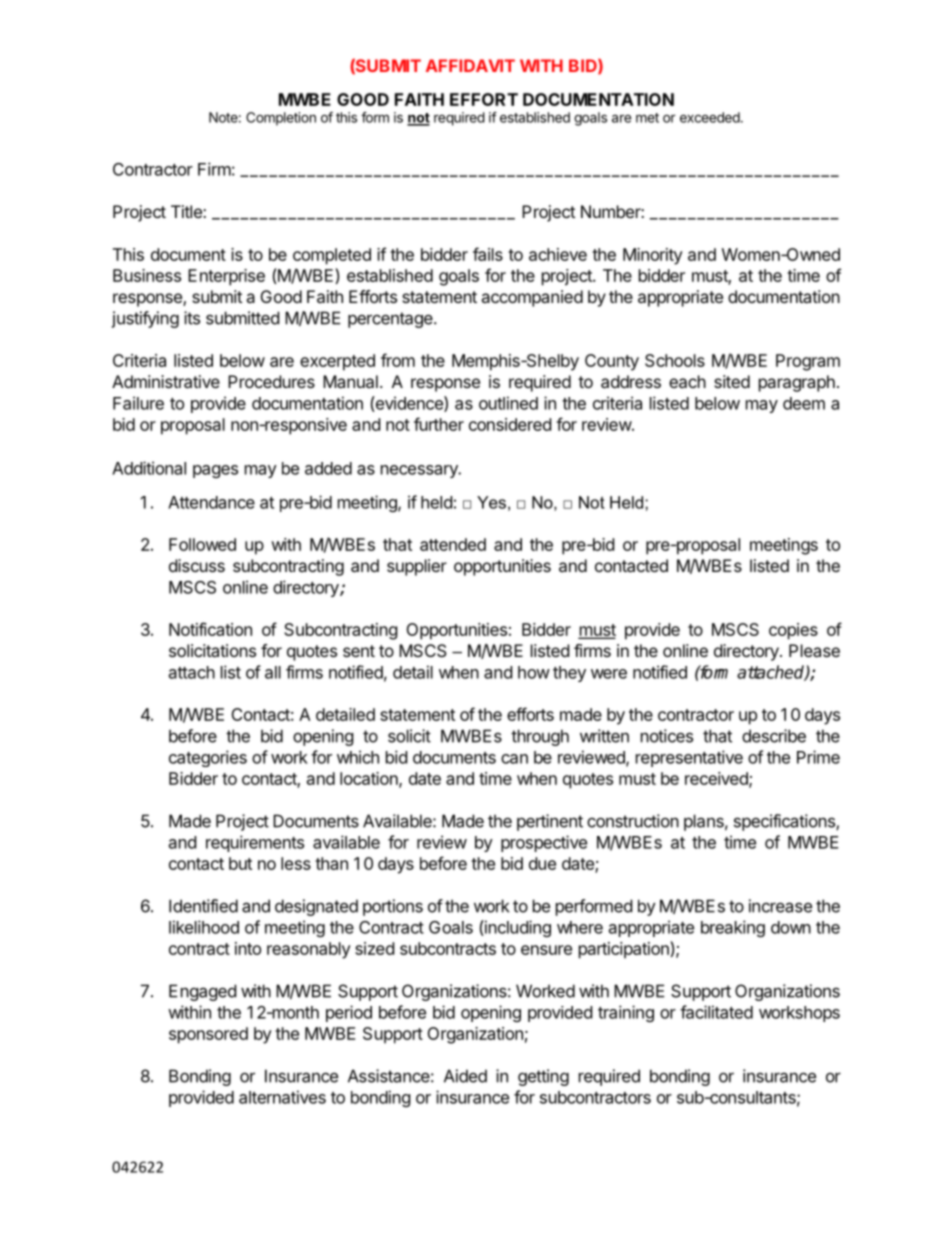  Describe the element at coordinates (780, 906) in the document. I see `increase` at that location.
